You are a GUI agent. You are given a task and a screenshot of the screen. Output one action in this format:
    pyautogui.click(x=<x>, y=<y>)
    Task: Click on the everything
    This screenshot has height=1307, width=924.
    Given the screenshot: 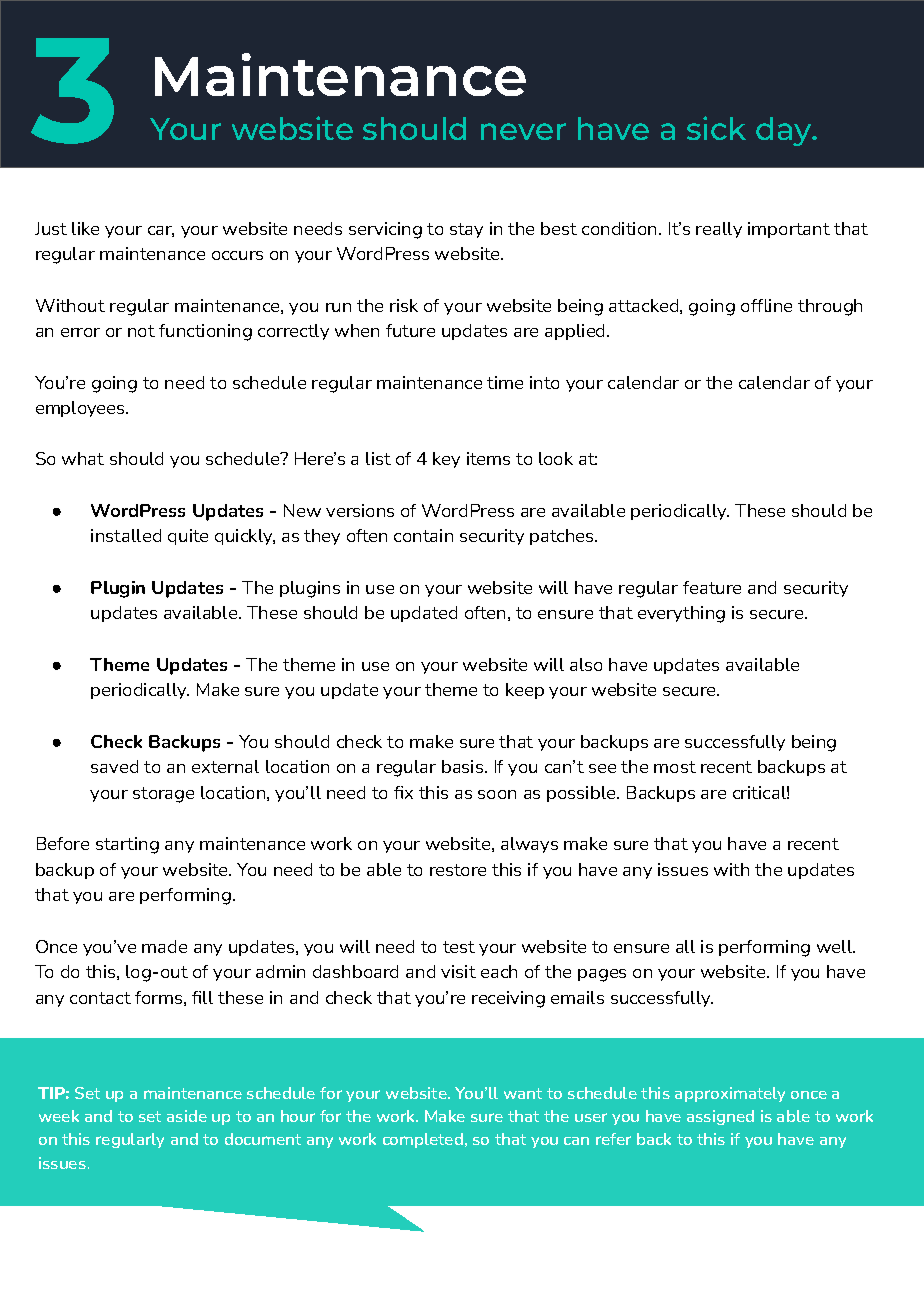 What is the action you would take?
    pyautogui.click(x=681, y=614)
